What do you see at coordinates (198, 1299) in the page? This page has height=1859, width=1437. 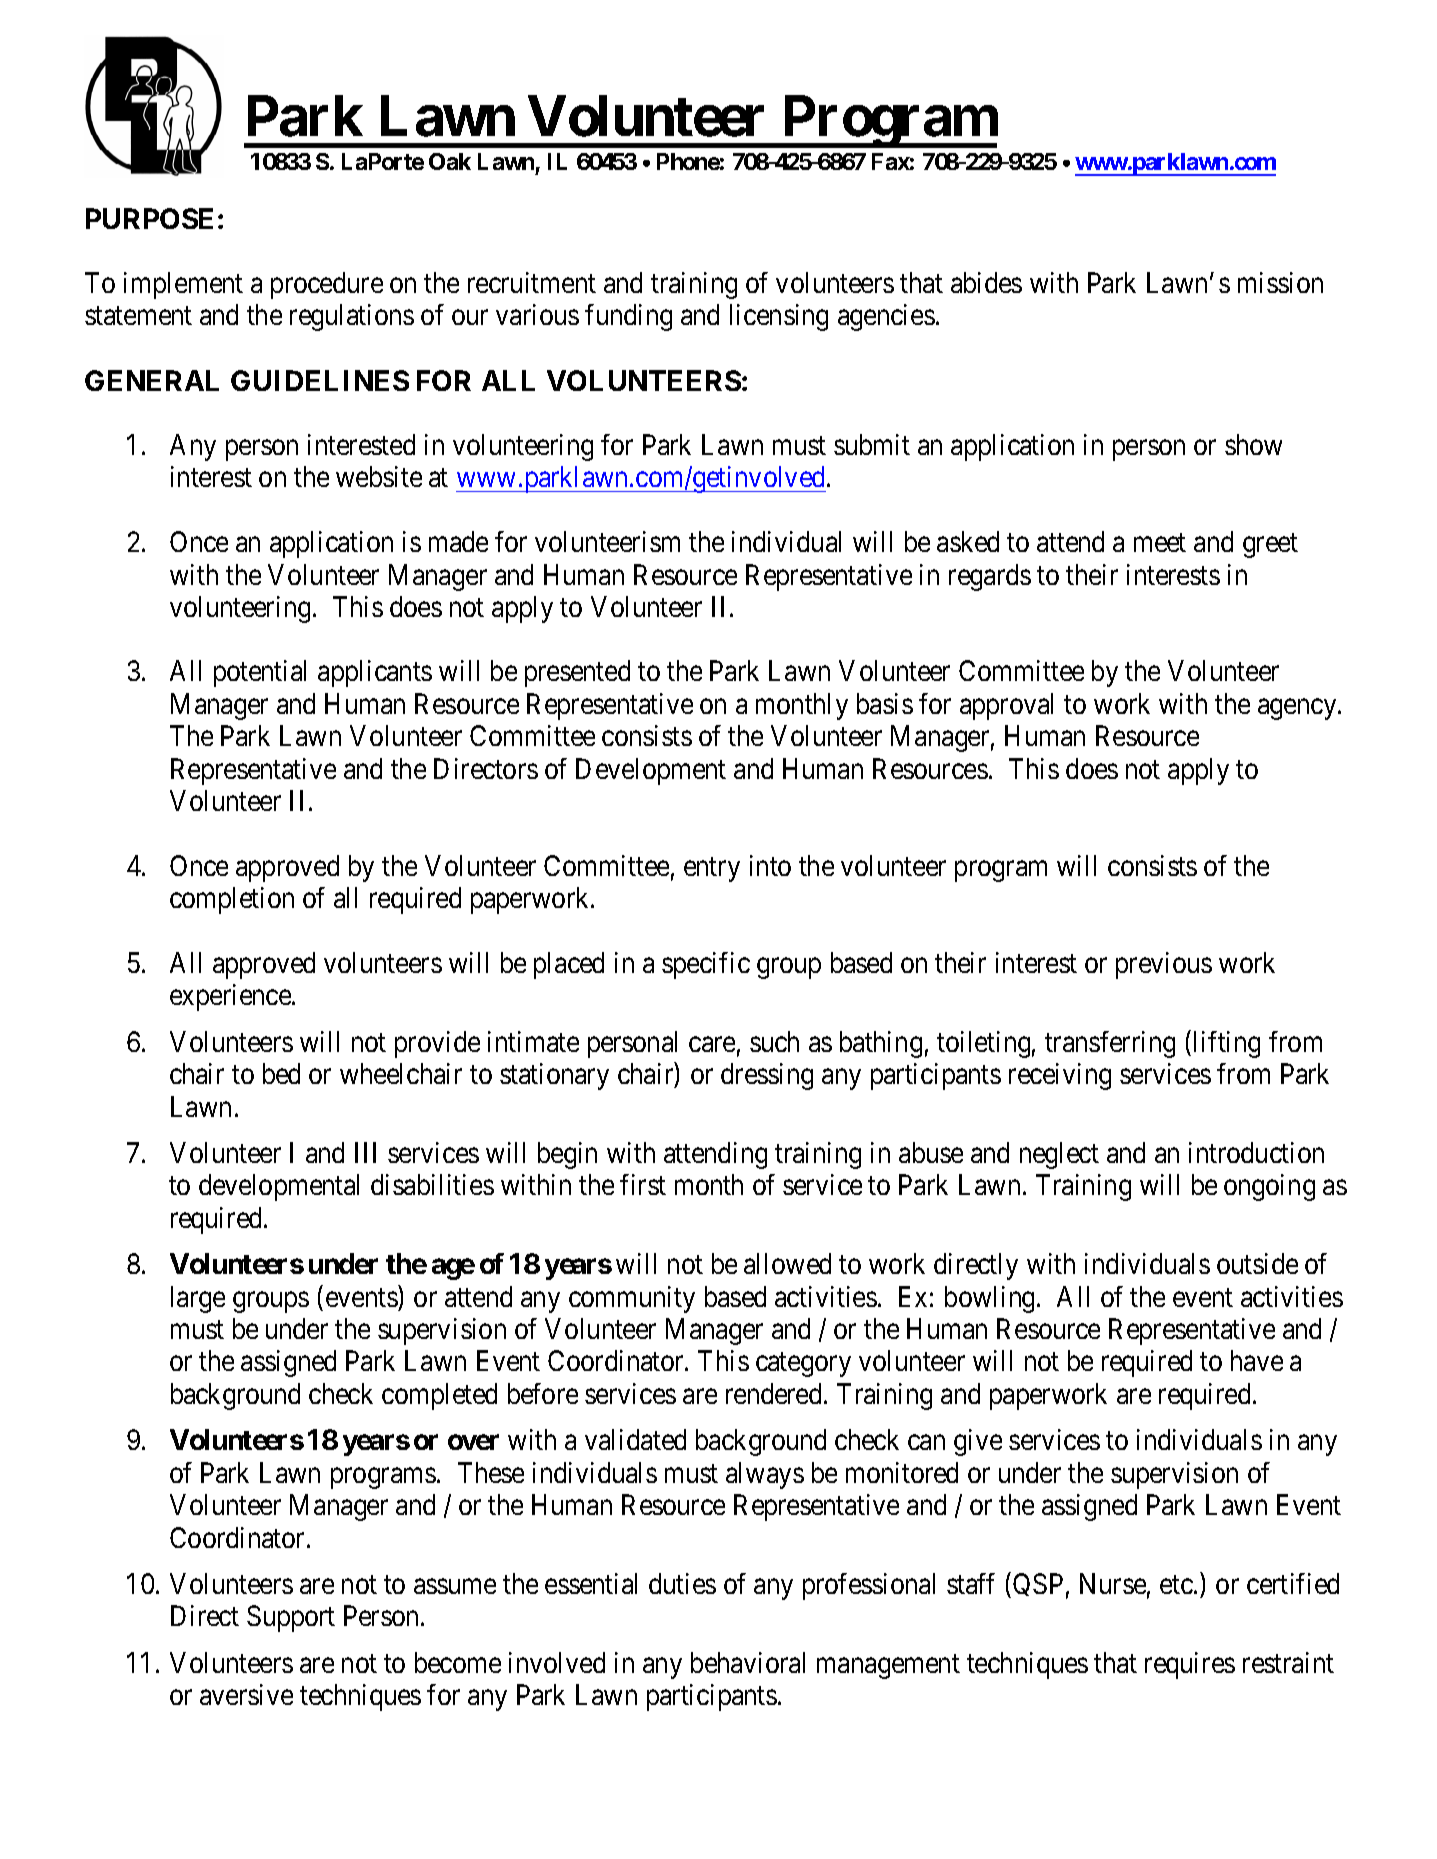 I see `large` at bounding box center [198, 1299].
